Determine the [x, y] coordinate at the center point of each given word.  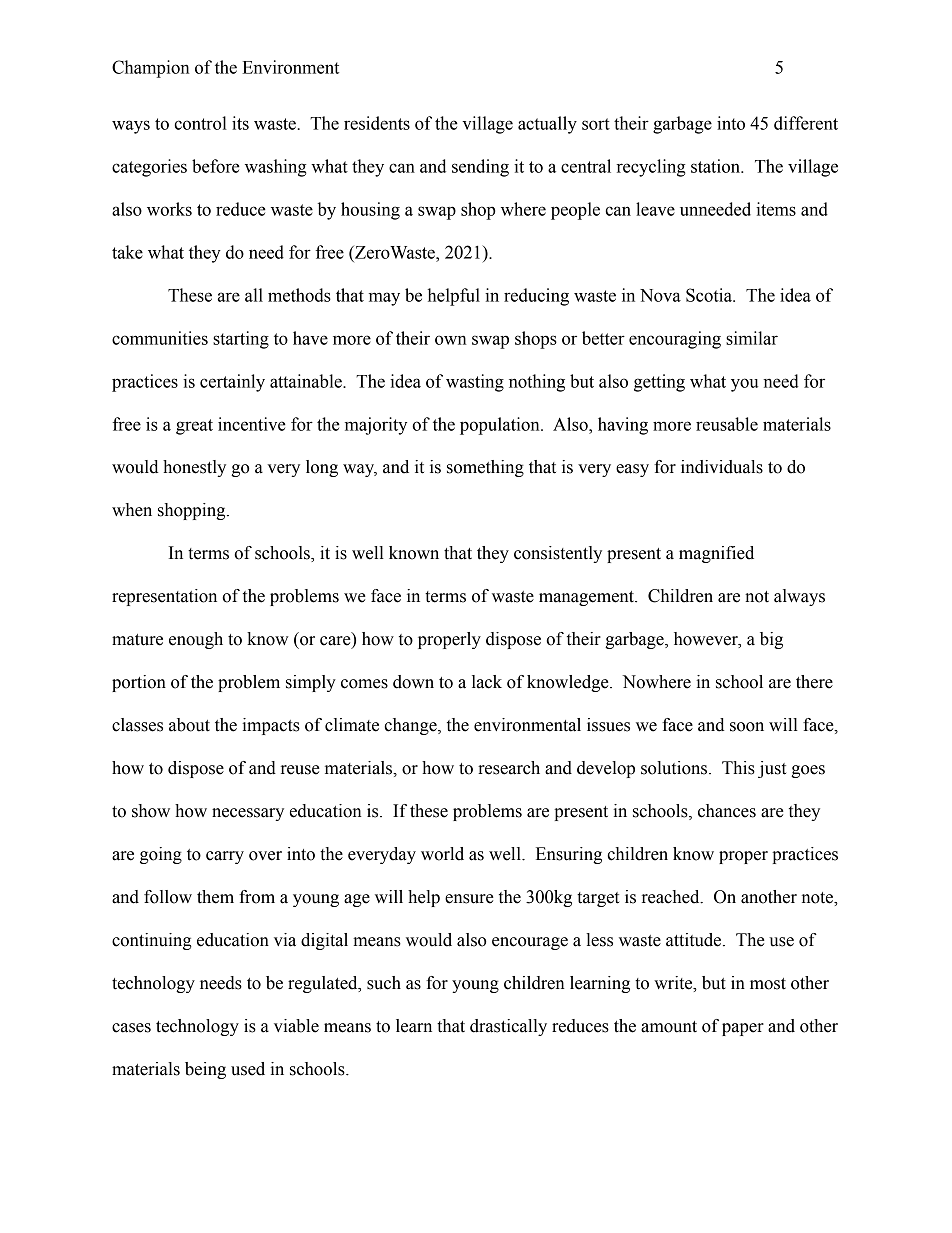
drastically [508, 1027]
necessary [248, 814]
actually [547, 125]
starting [241, 340]
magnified [716, 554]
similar [752, 338]
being [205, 1070]
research [509, 768]
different [806, 123]
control [200, 123]
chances [727, 811]
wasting [475, 383]
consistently [558, 554]
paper [743, 1029]
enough [196, 640]
